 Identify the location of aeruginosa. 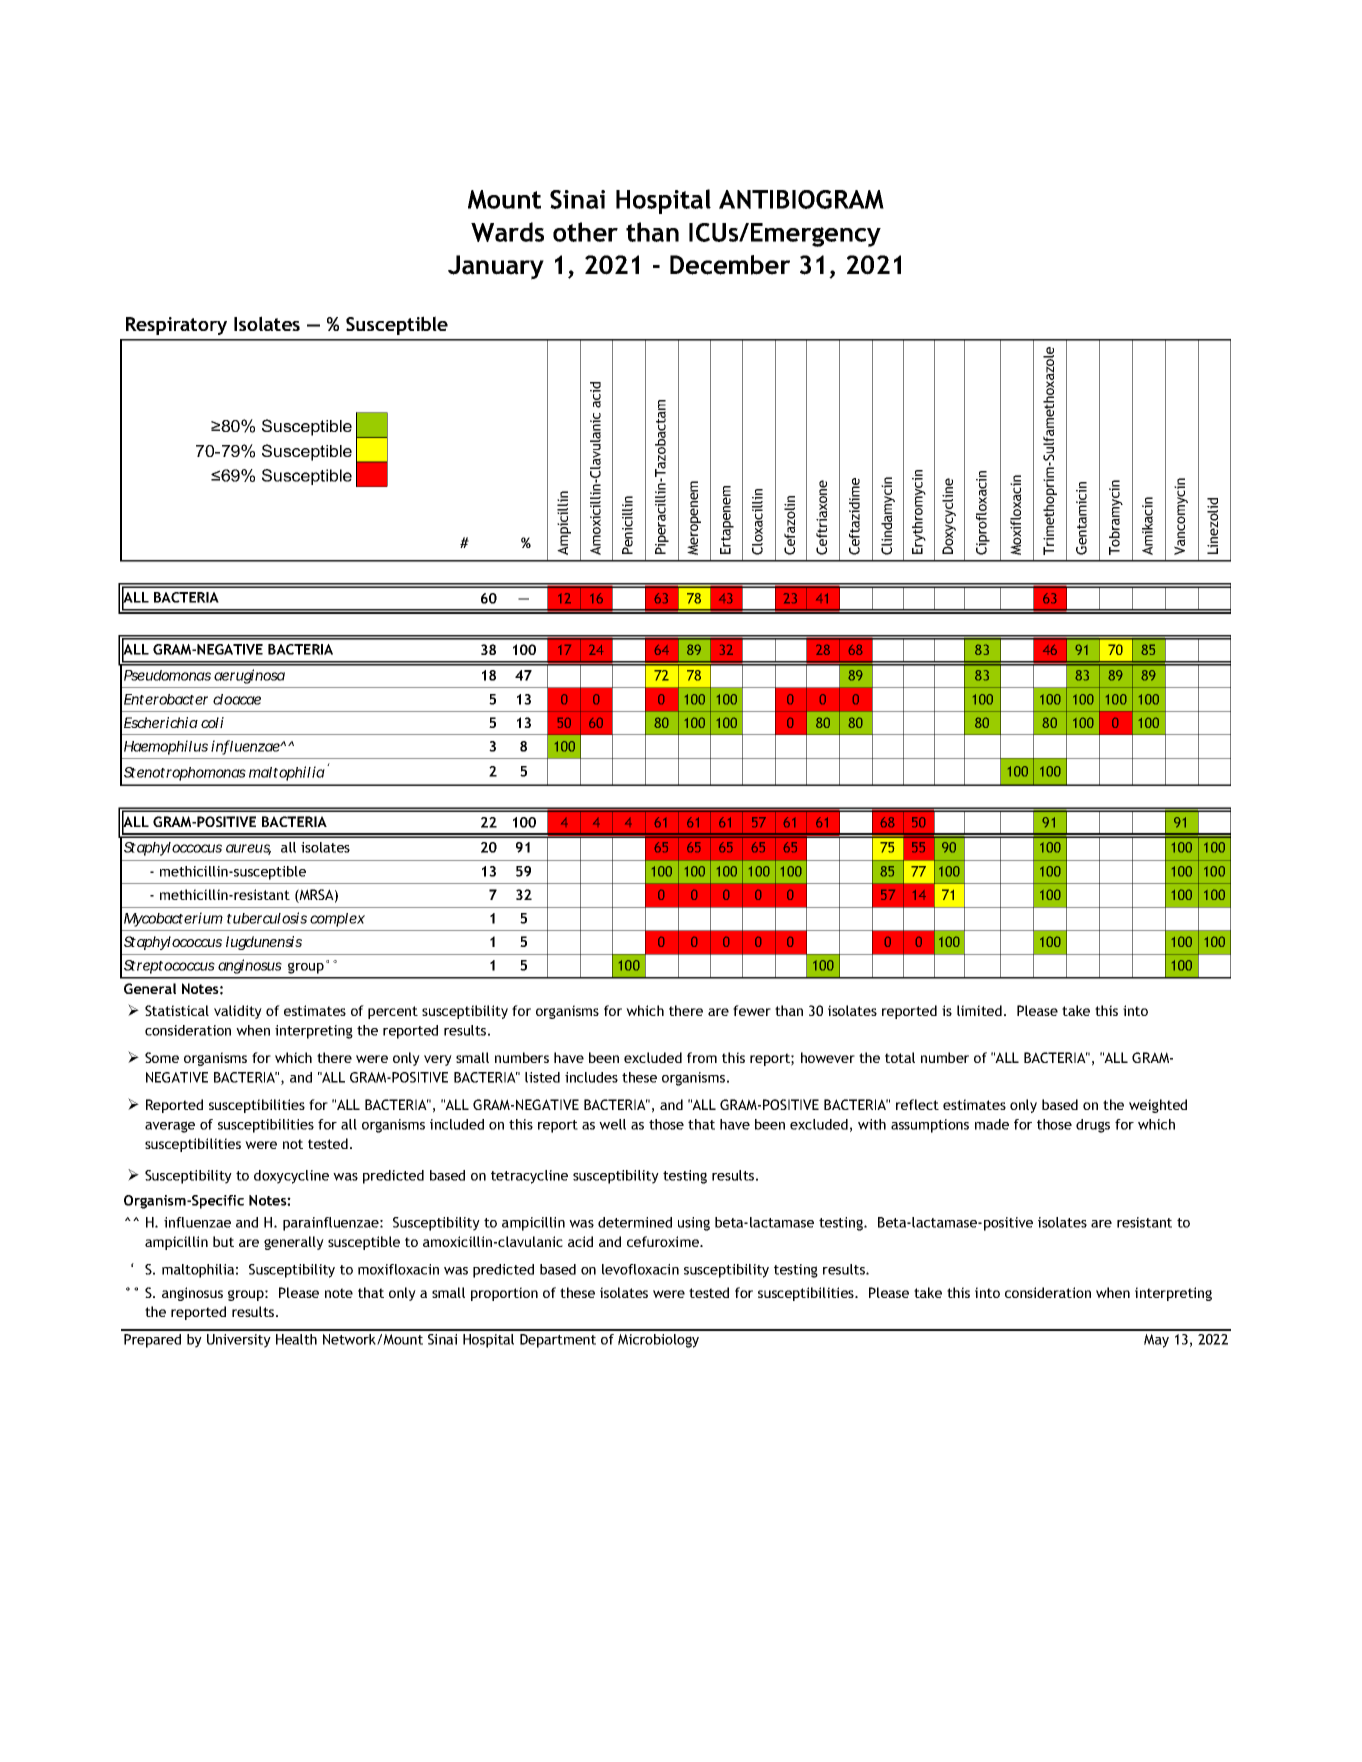
(249, 676).
